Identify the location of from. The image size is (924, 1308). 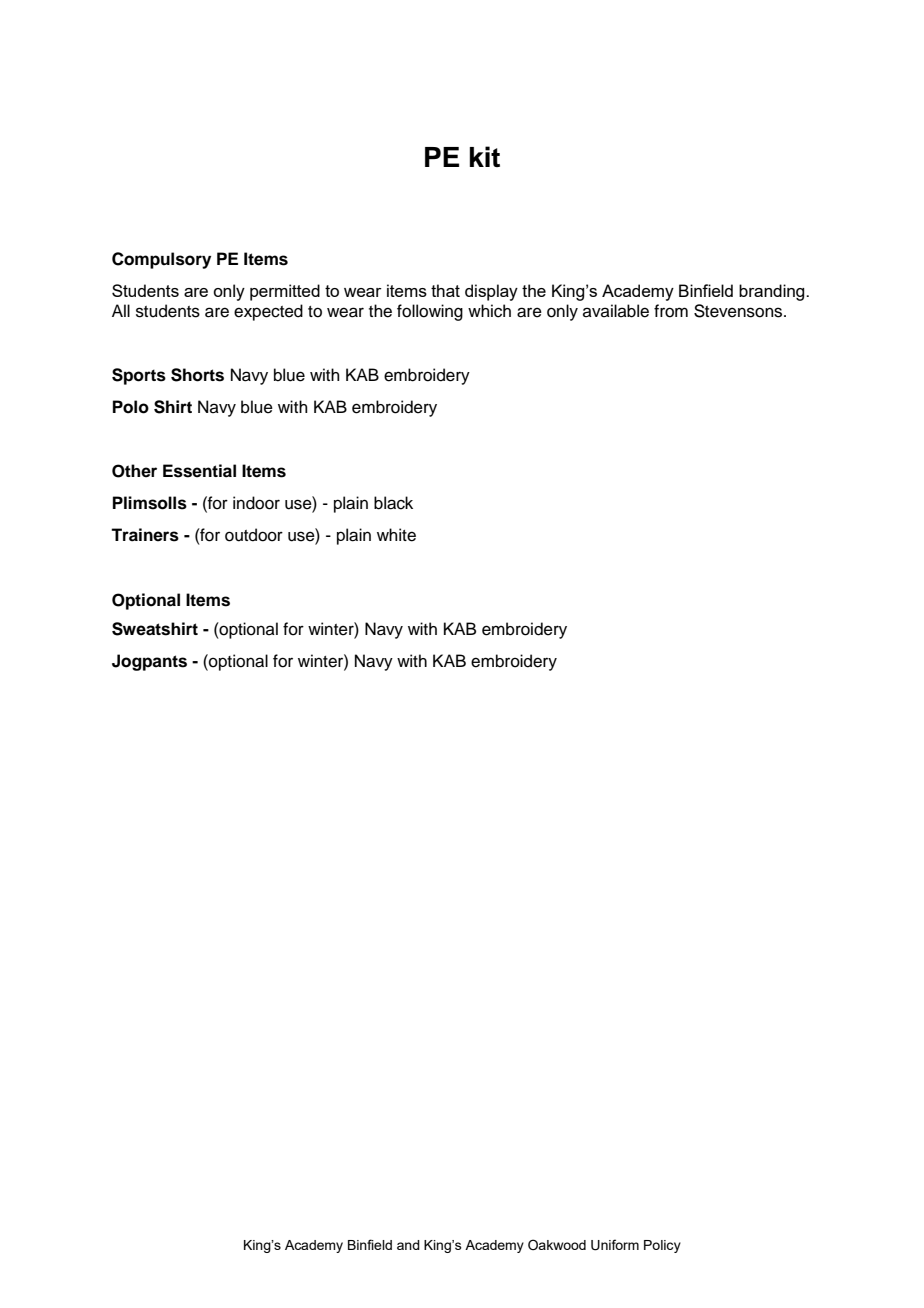
(671, 311).
